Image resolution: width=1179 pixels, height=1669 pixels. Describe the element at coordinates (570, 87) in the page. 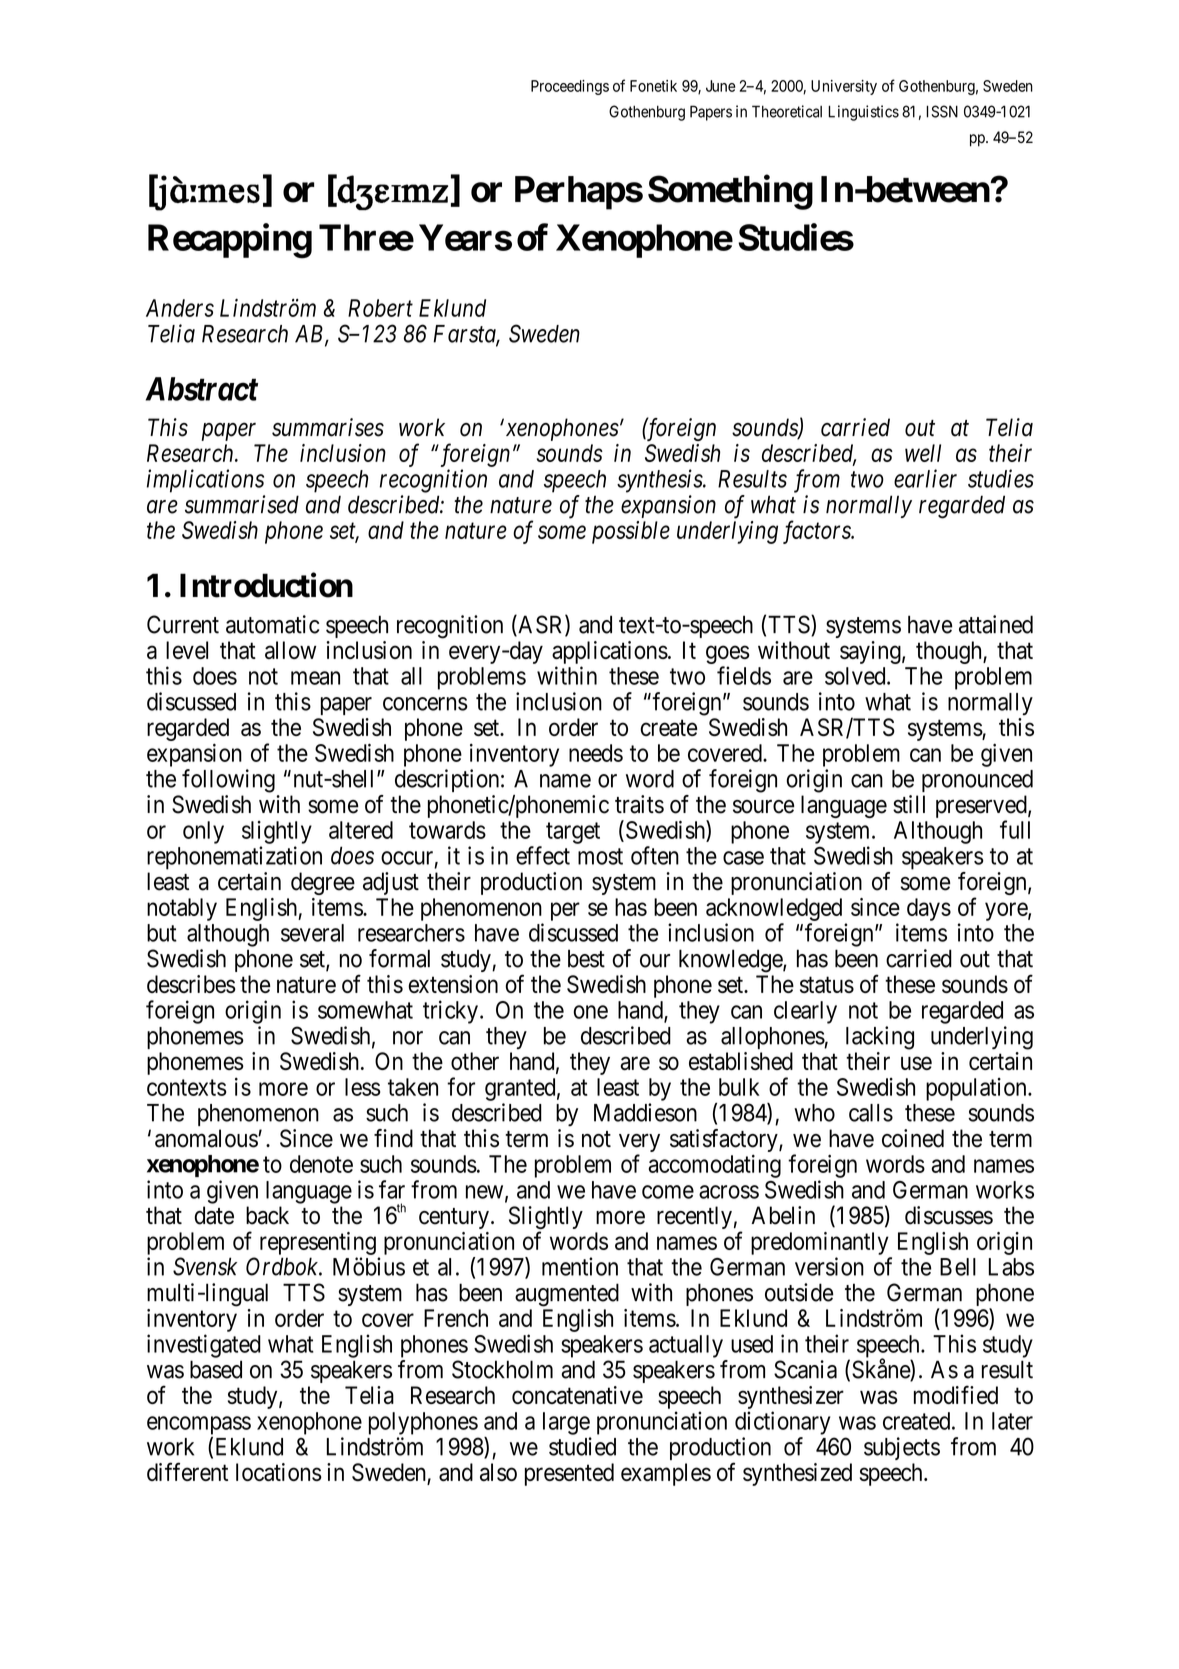

I see `Proceedings` at that location.
